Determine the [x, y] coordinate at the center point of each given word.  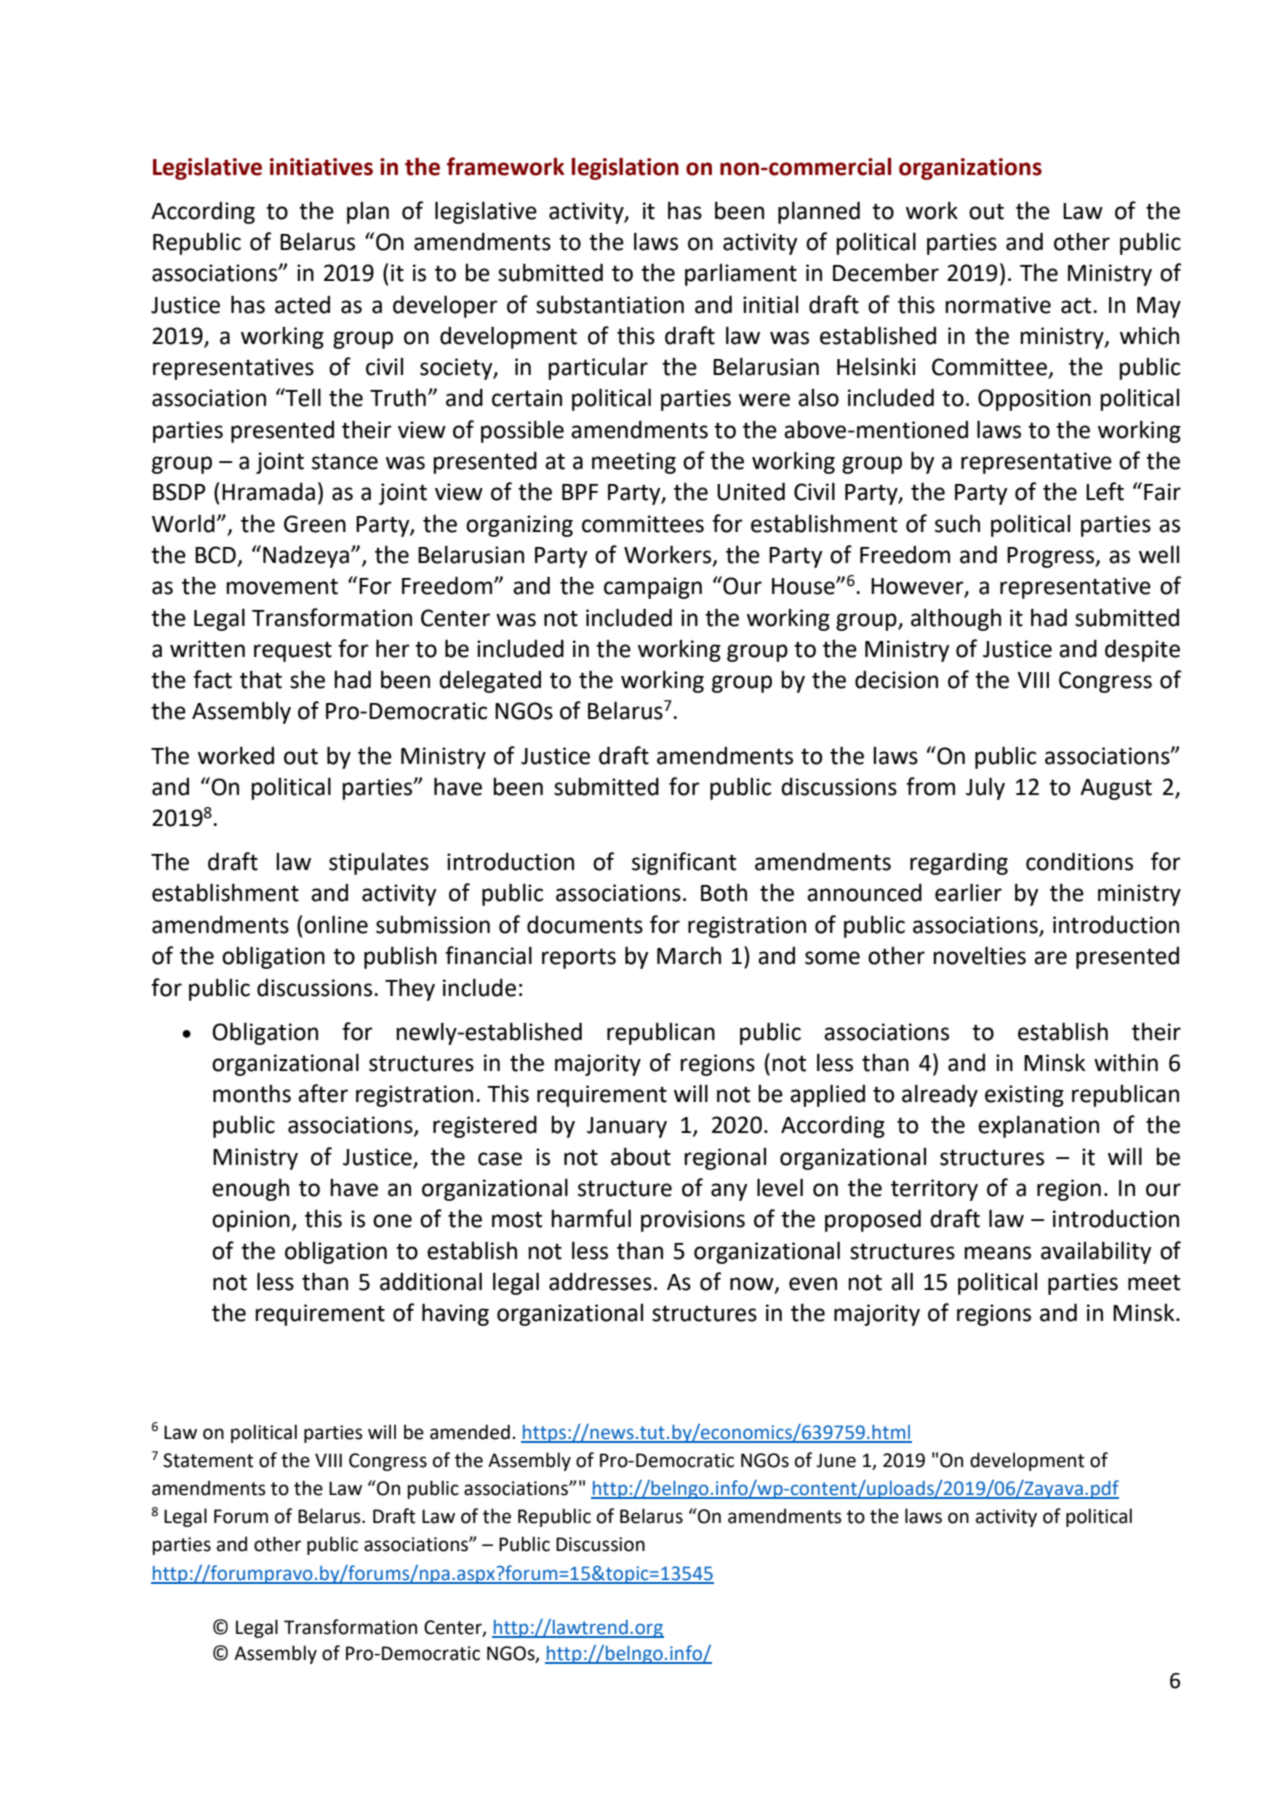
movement [282, 586]
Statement [208, 1460]
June [836, 1460]
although [956, 619]
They [410, 989]
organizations [970, 169]
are [1050, 958]
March [689, 955]
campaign [653, 588]
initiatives [321, 167]
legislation [625, 168]
